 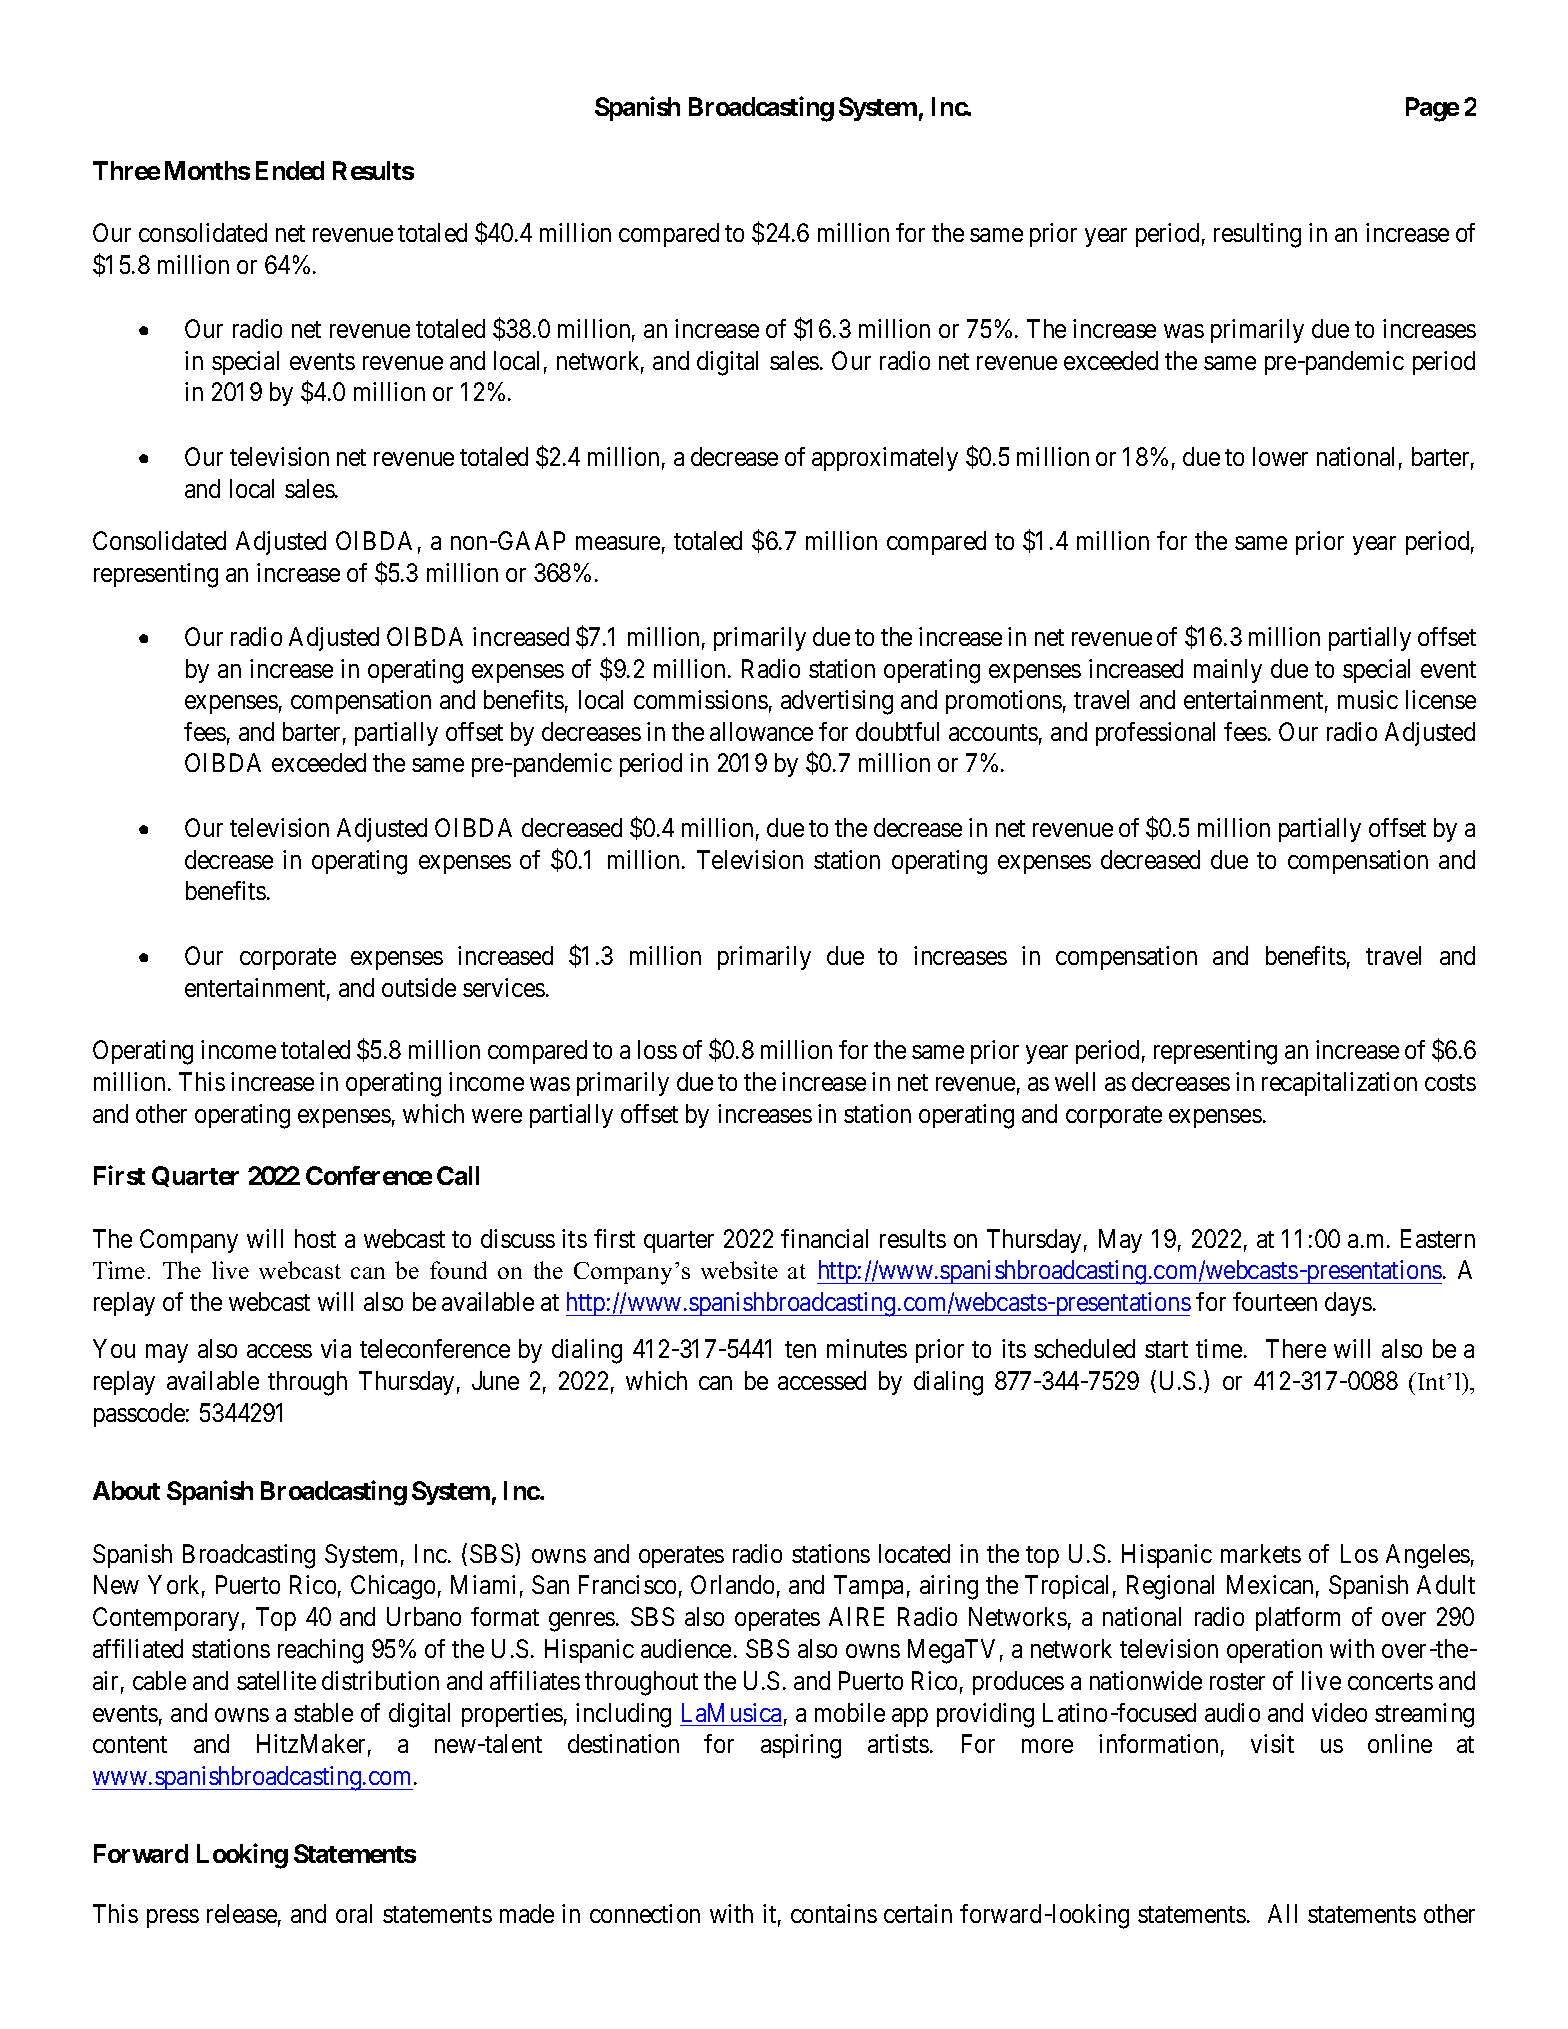 What do you see at coordinates (242, 1913) in the image?
I see `release` at bounding box center [242, 1913].
